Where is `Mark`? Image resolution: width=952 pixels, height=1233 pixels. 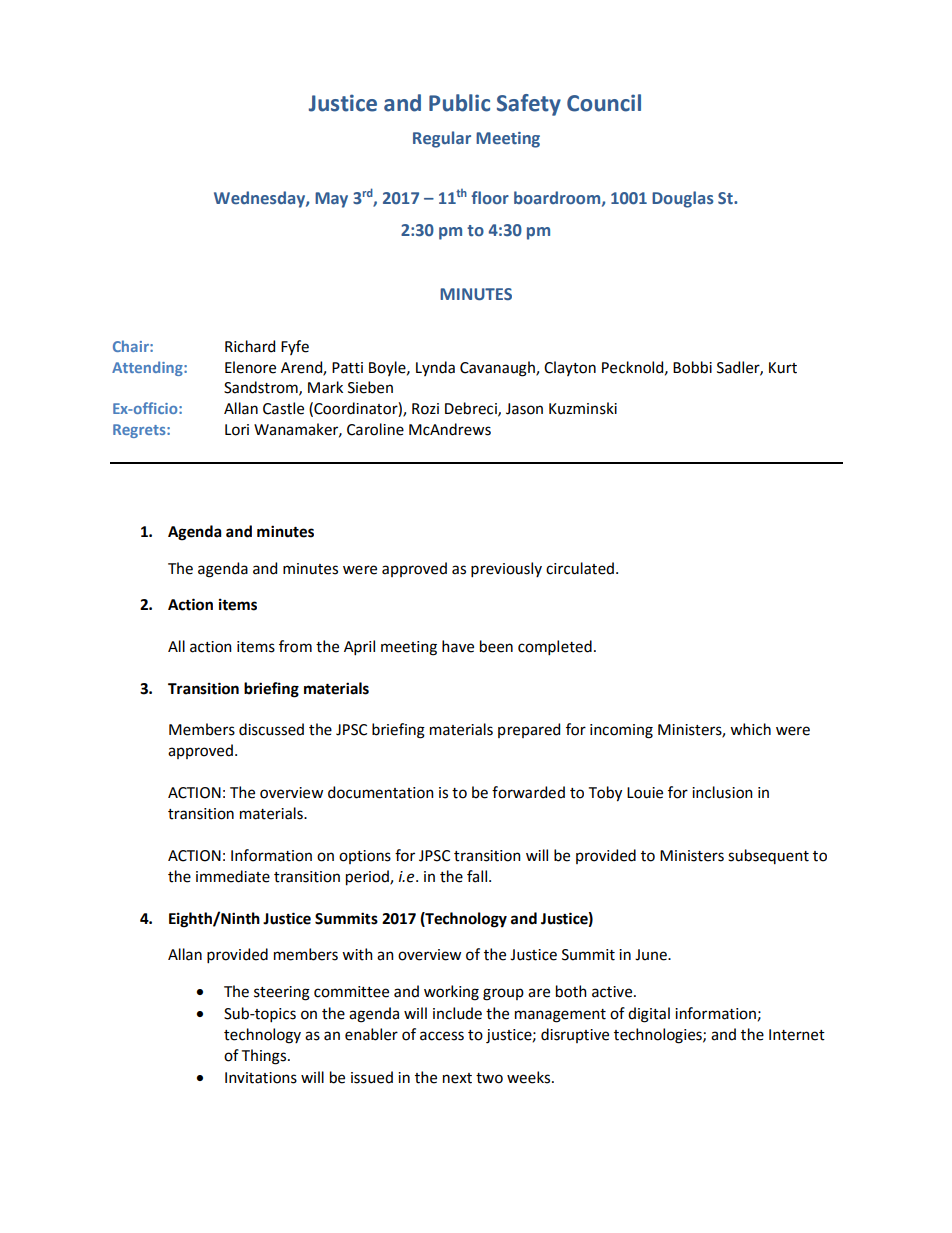 Mark is located at coordinates (325, 387).
